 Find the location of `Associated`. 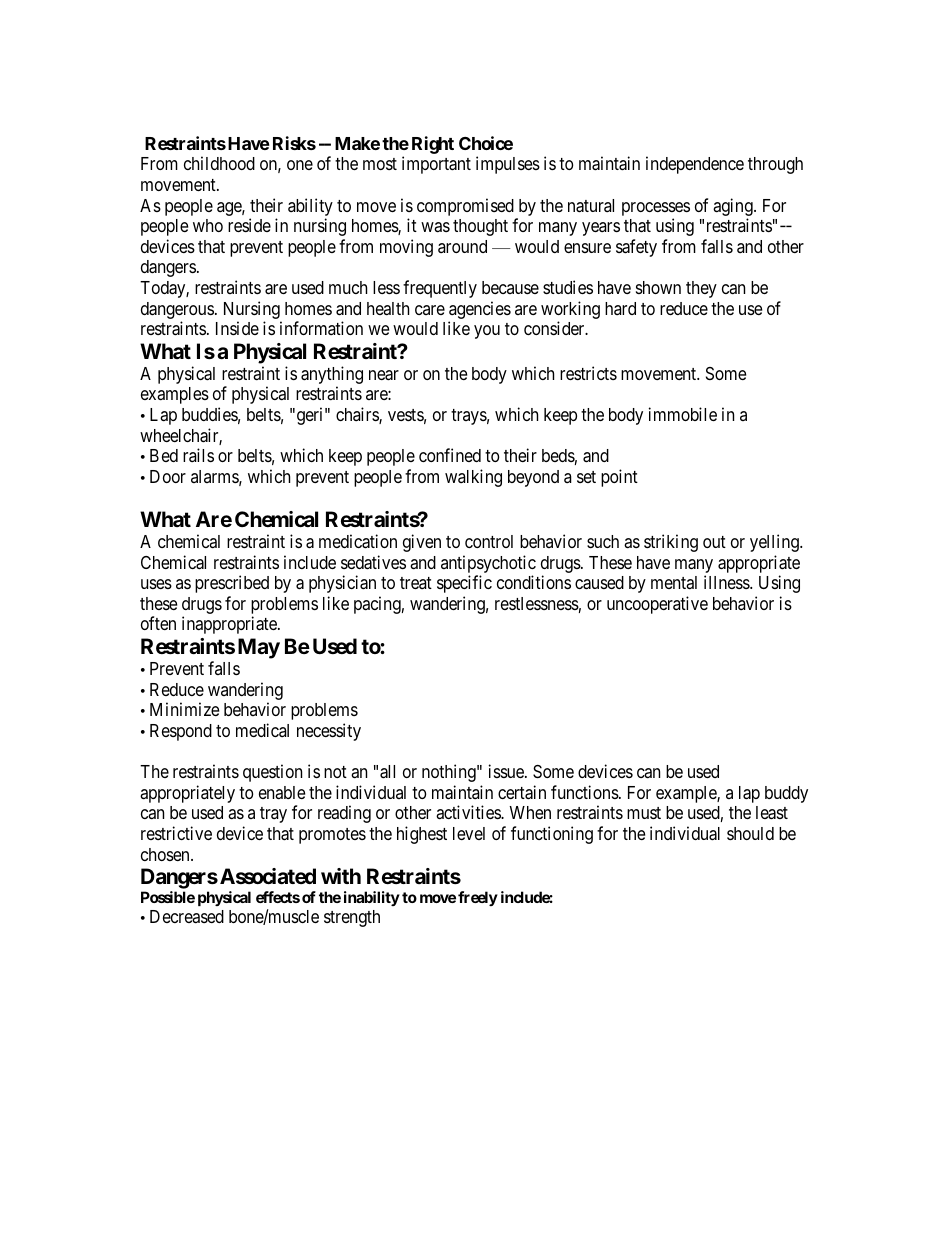

Associated is located at coordinates (268, 876).
